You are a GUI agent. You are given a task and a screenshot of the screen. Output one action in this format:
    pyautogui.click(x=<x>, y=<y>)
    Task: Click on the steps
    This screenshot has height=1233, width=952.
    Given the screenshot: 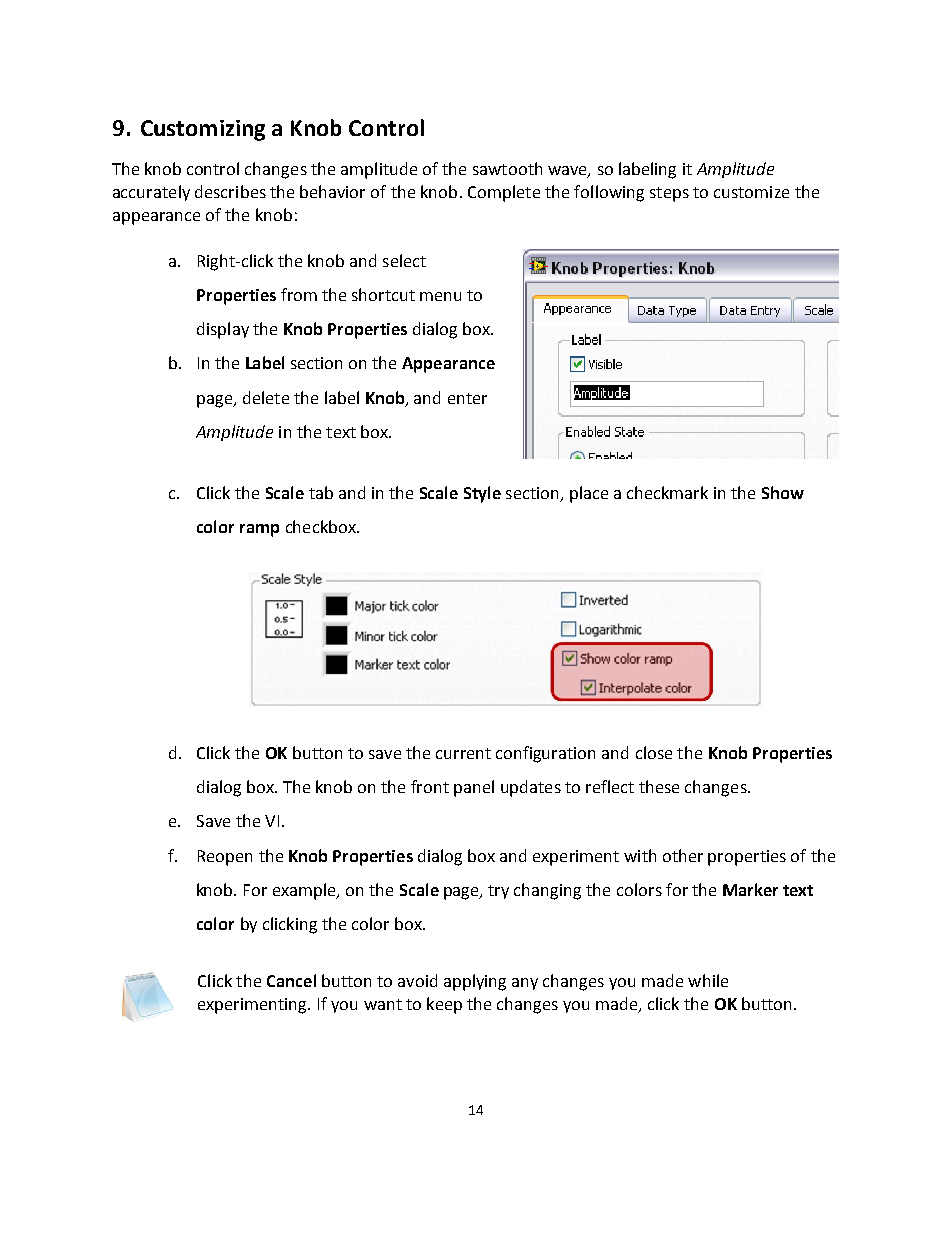 What is the action you would take?
    pyautogui.click(x=669, y=194)
